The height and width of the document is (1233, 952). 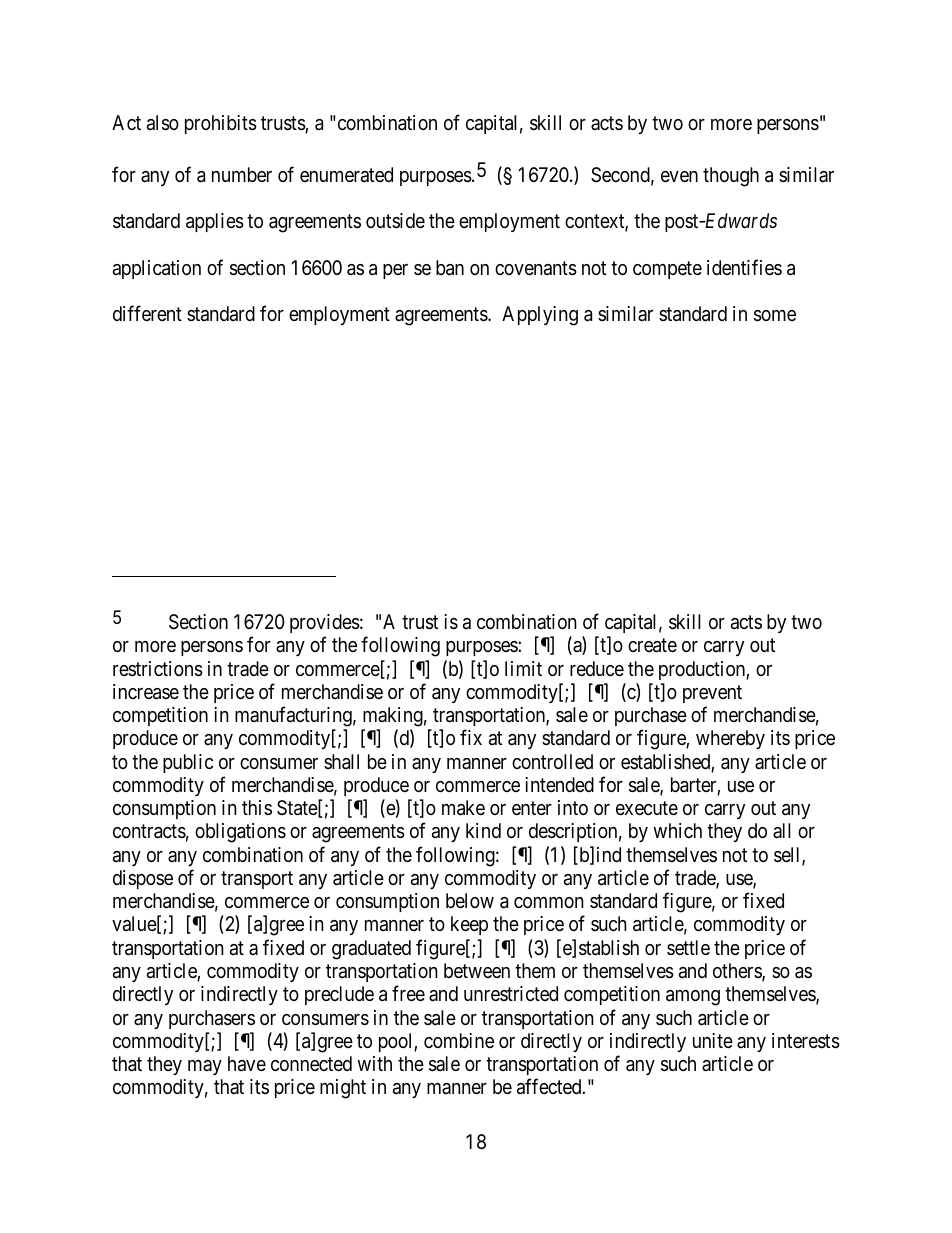 I want to click on though, so click(x=731, y=177).
